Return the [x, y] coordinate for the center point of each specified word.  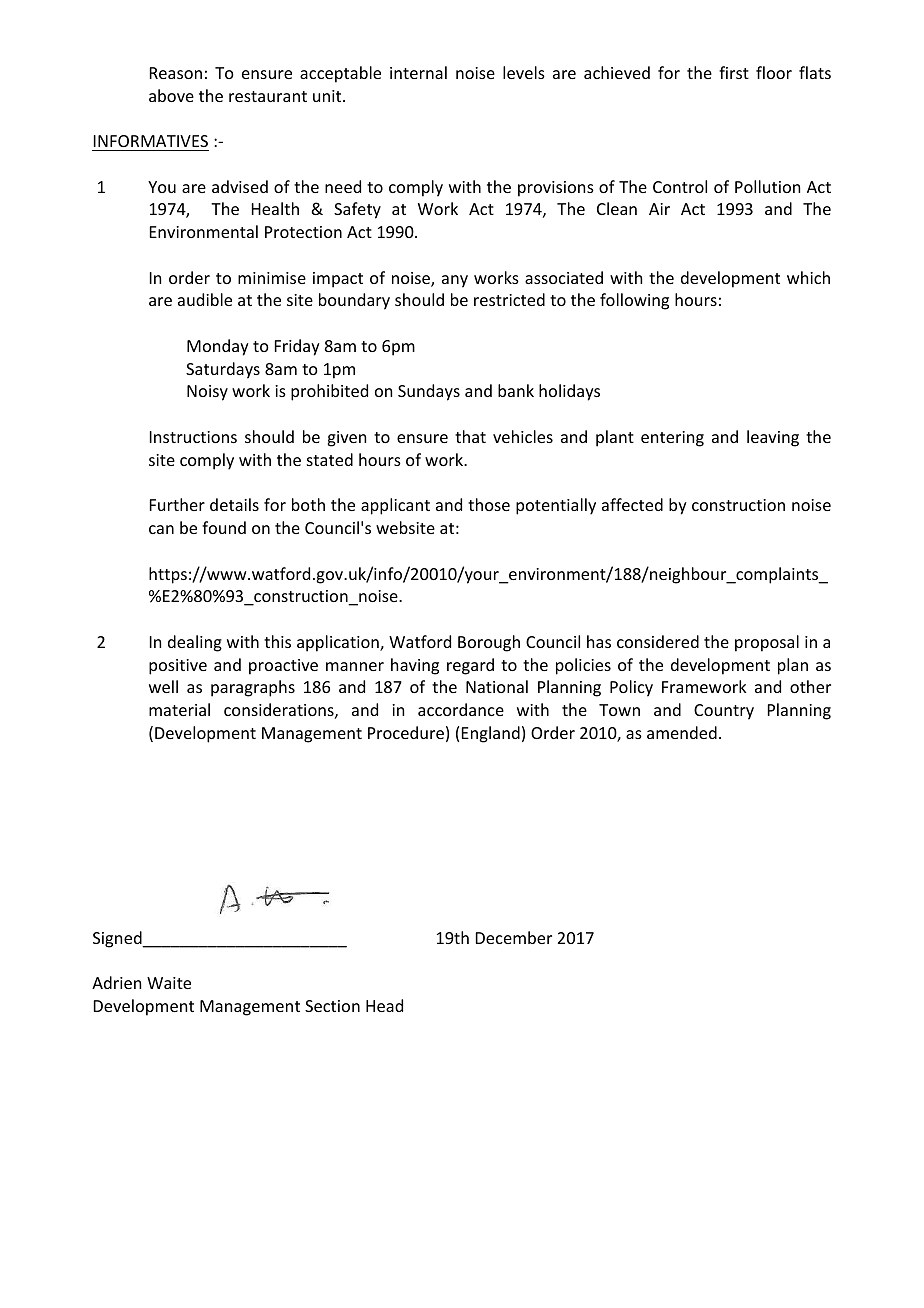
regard [470, 666]
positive [178, 667]
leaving [773, 438]
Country [724, 712]
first [734, 72]
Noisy [207, 393]
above [171, 95]
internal [418, 72]
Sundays [429, 392]
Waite [169, 983]
